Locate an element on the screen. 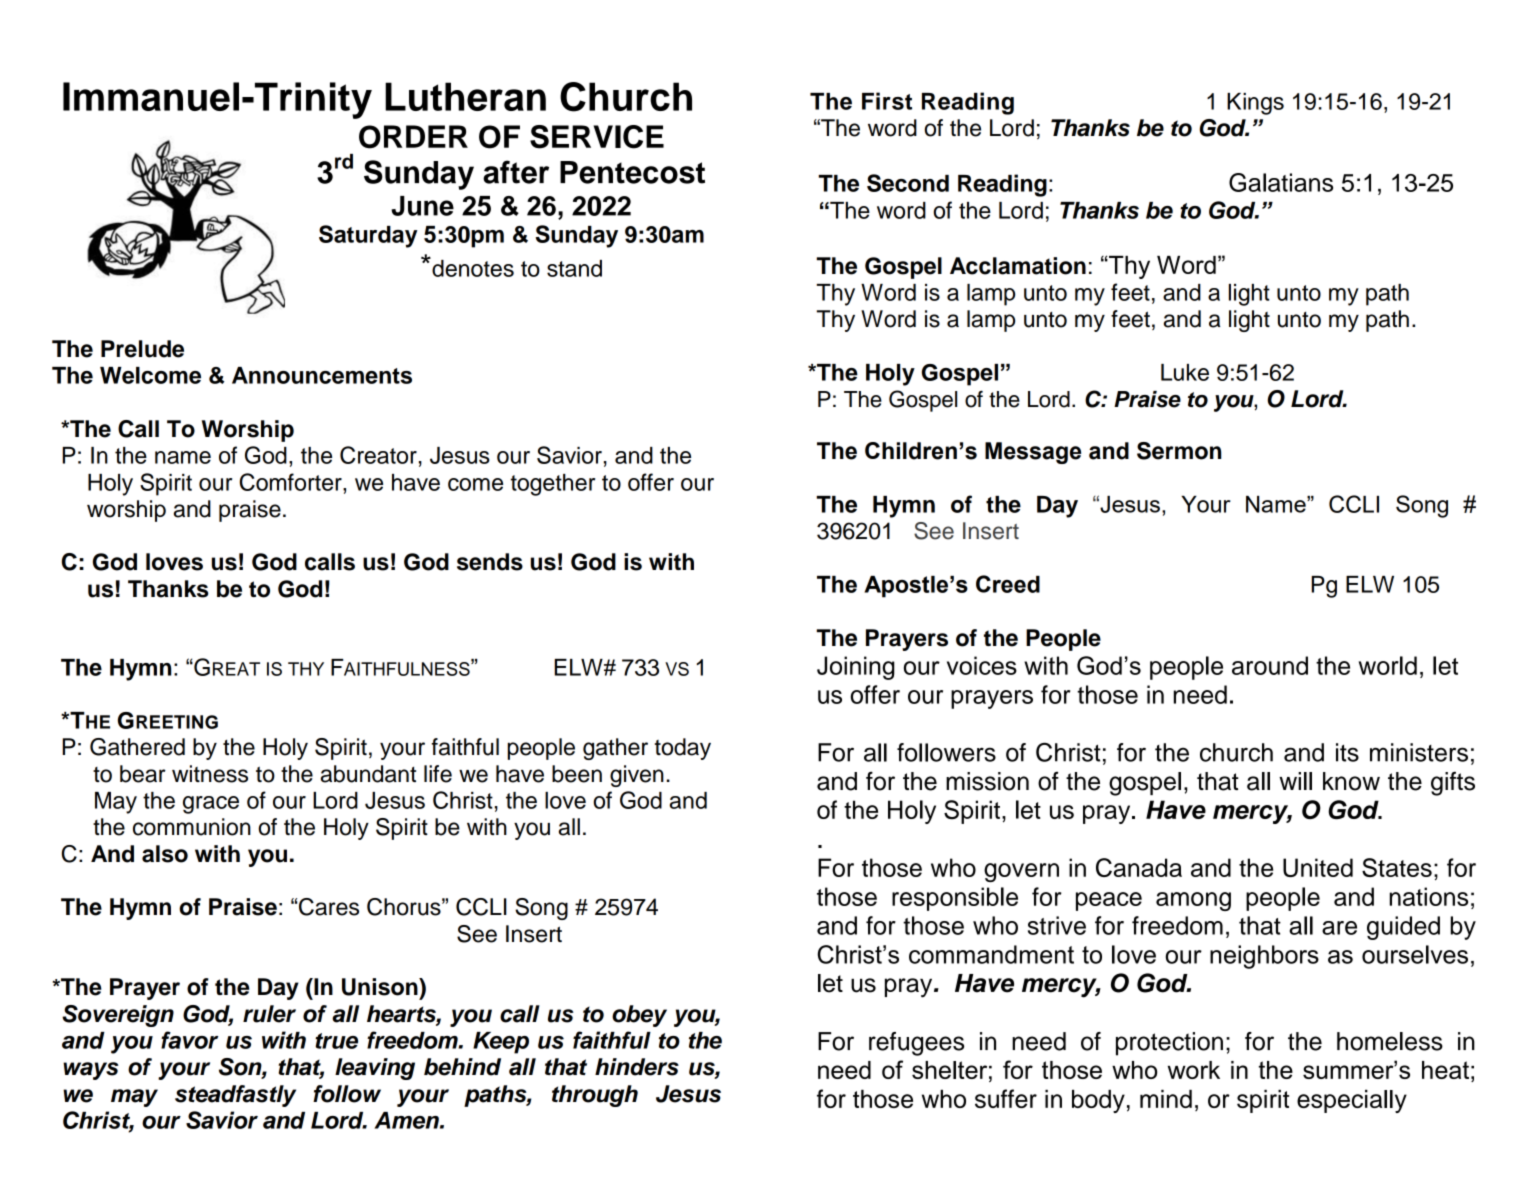 This screenshot has height=1182, width=1530. ORDER is located at coordinates (413, 137).
